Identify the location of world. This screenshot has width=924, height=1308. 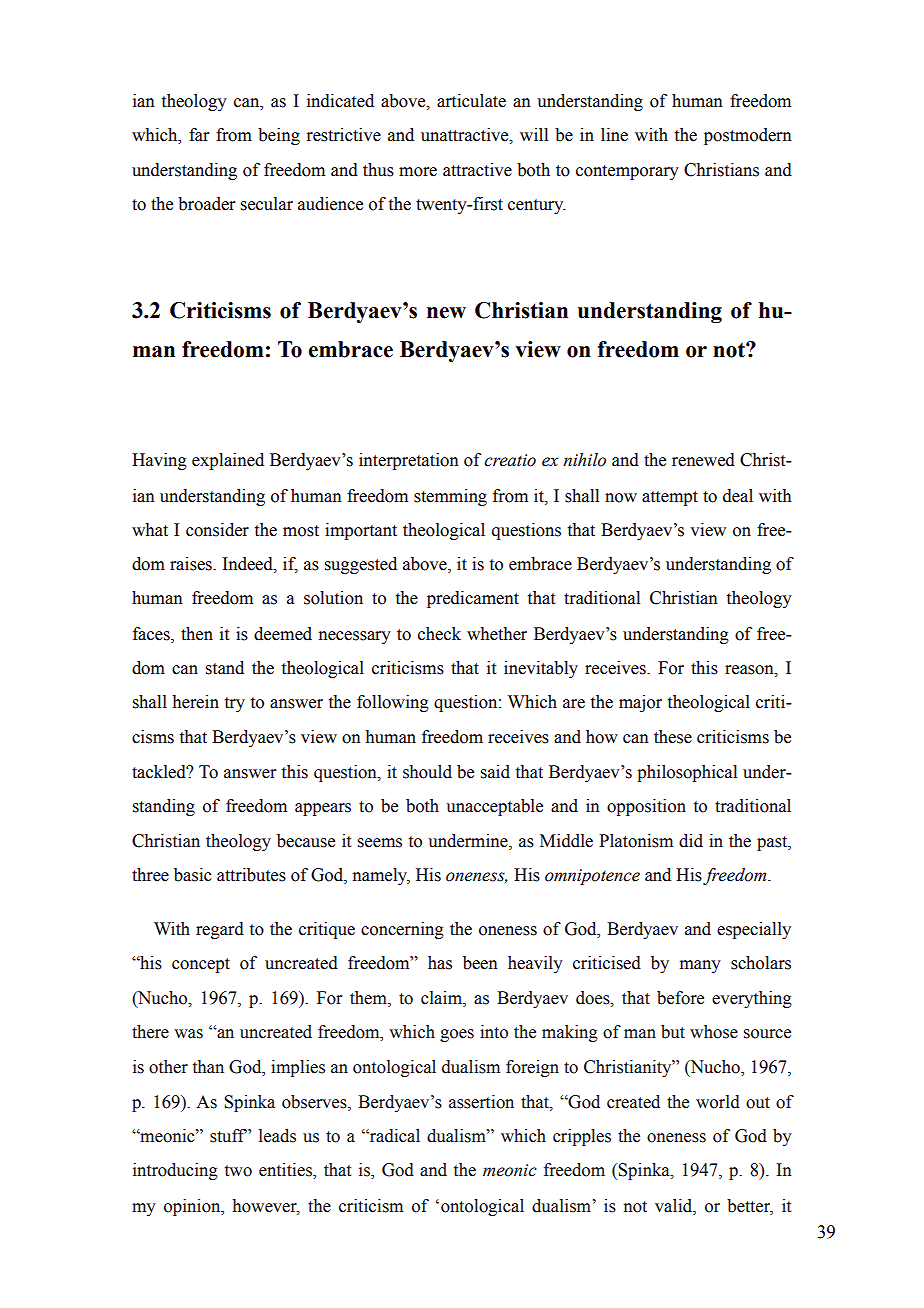
(718, 1102).
